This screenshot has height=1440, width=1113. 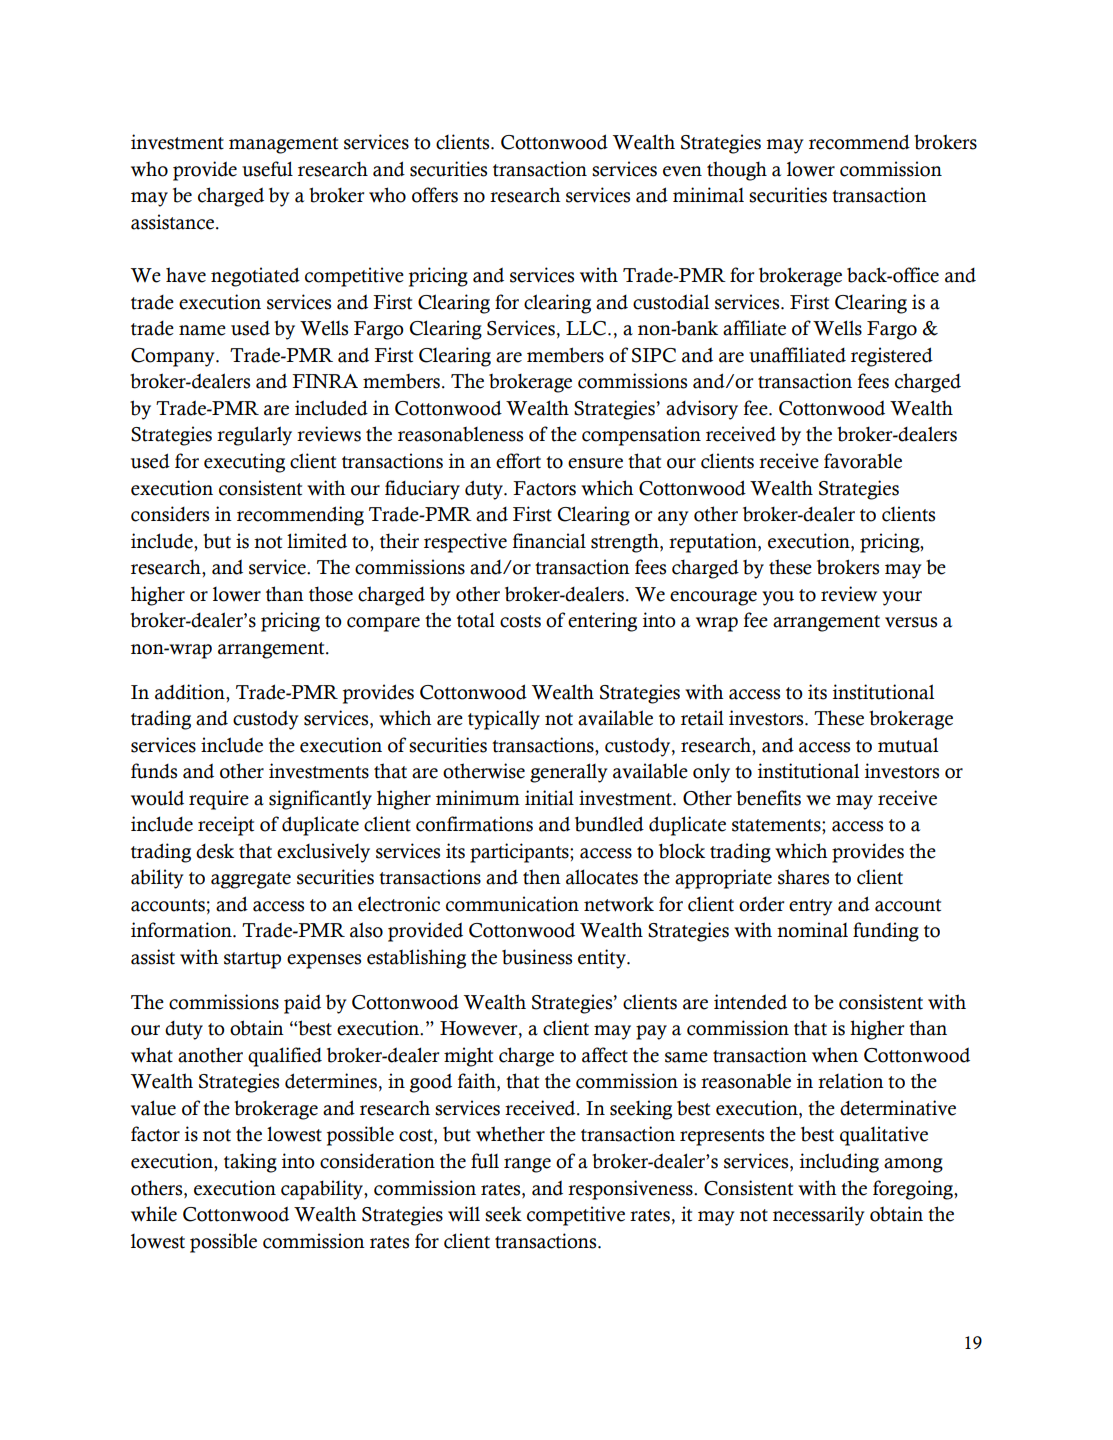 I want to click on desk, so click(x=215, y=851).
